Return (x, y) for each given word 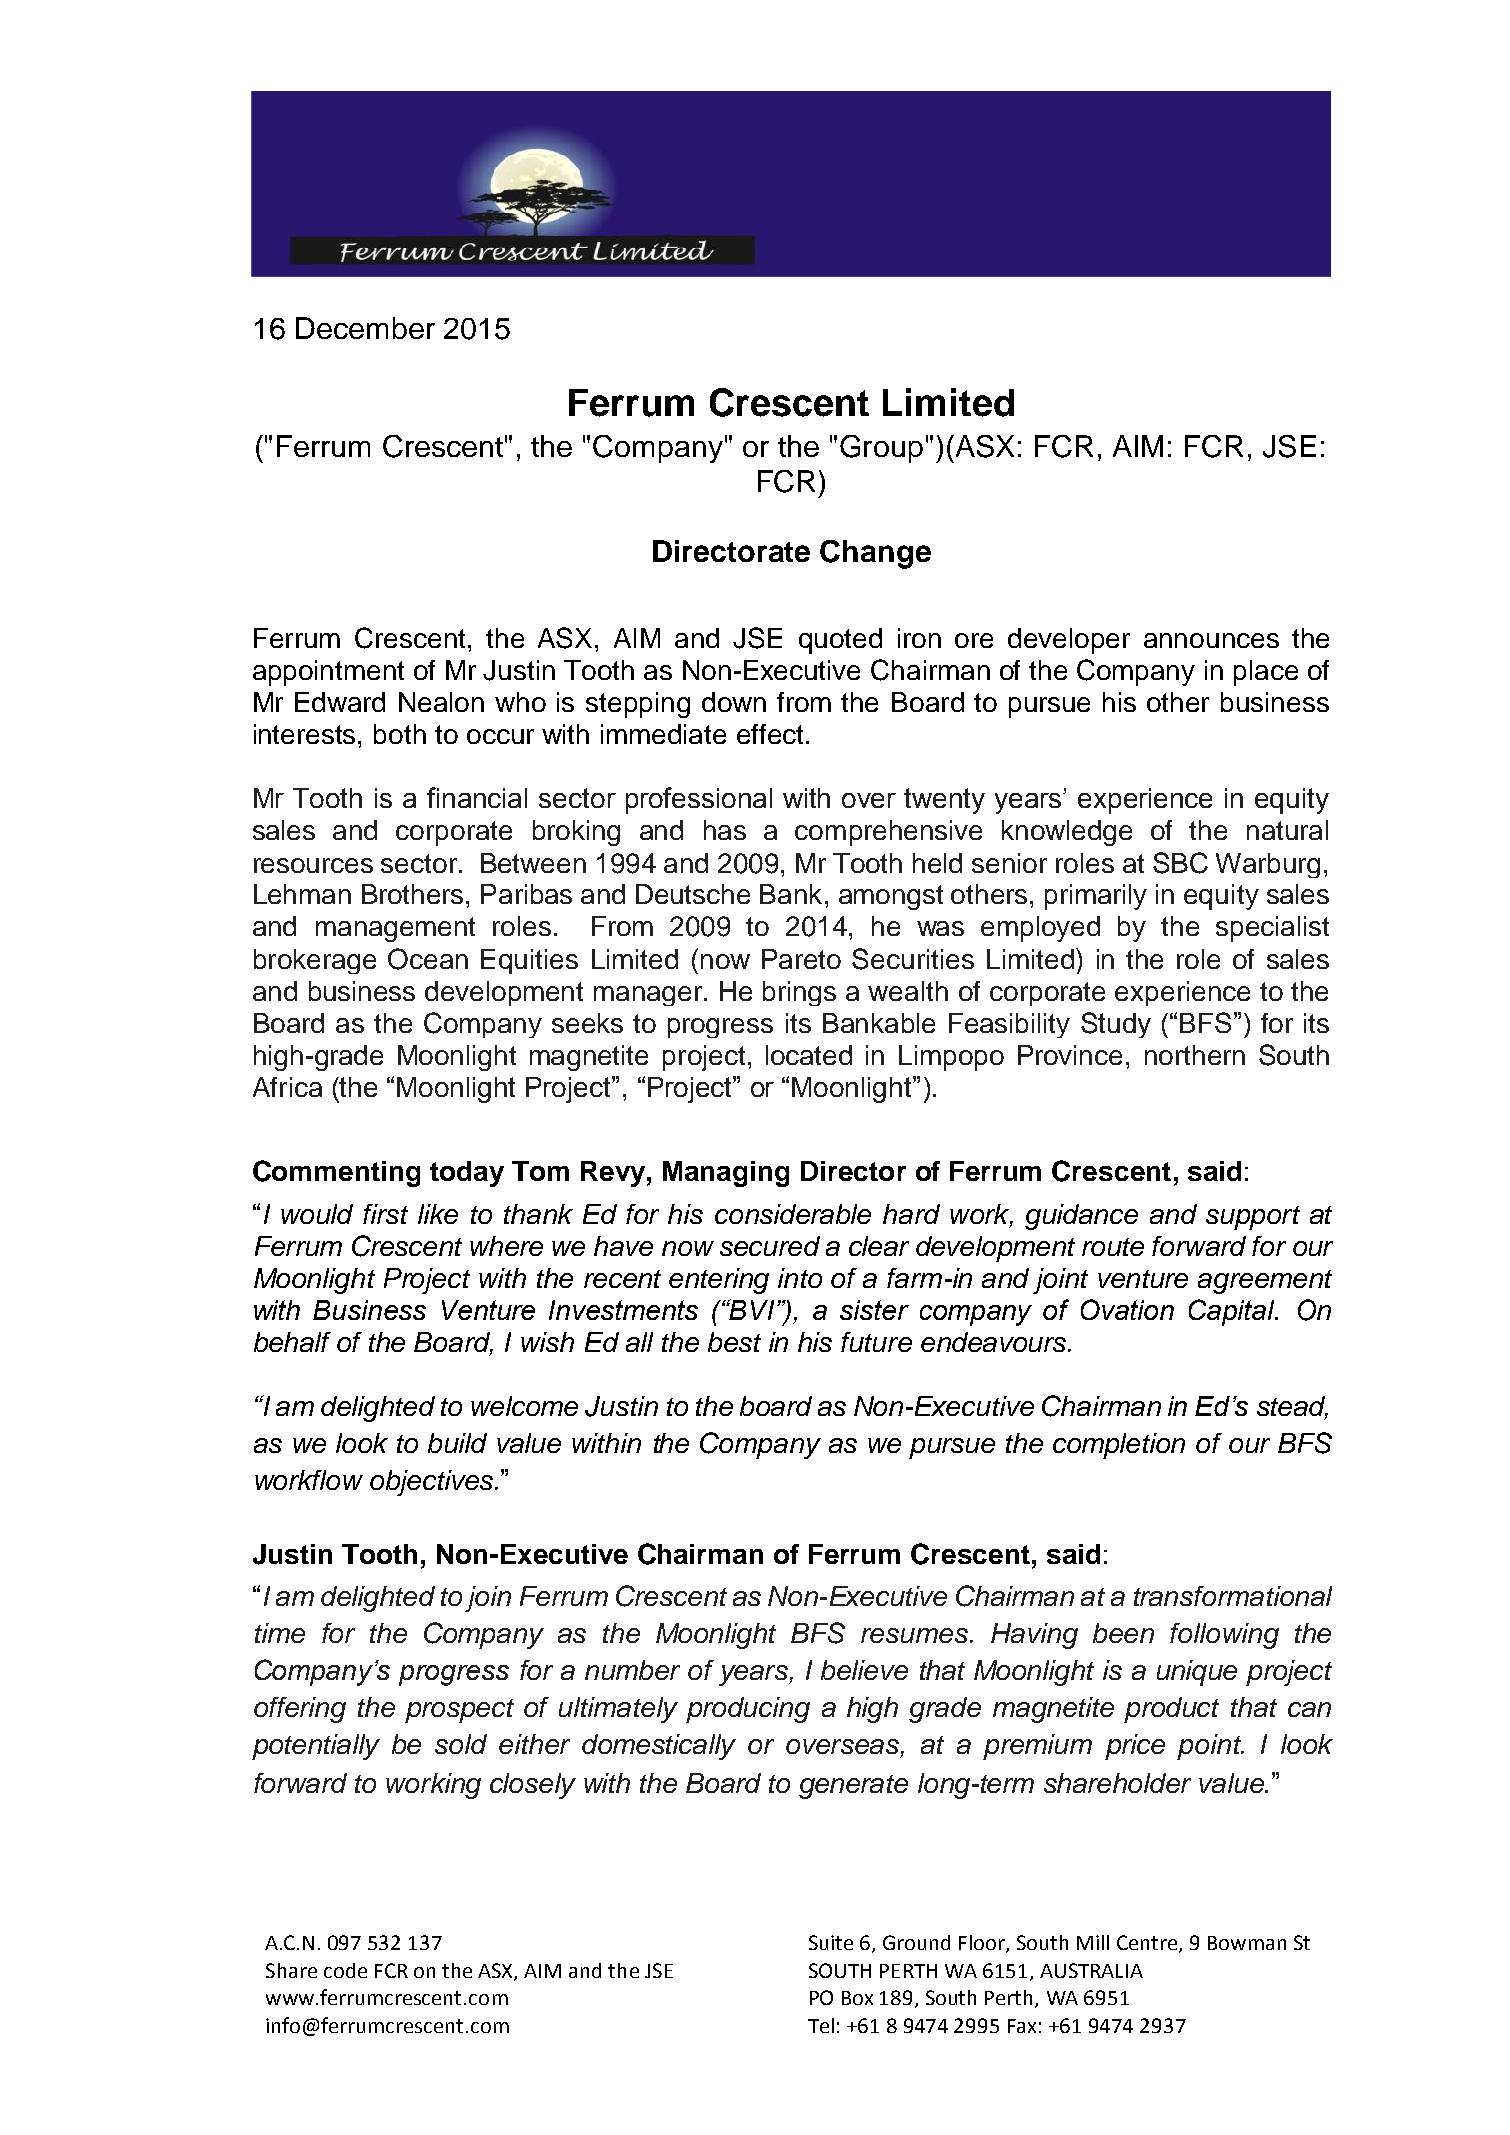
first (385, 1214)
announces (1211, 640)
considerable (793, 1214)
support (1253, 1218)
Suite (831, 1942)
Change (875, 554)
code (345, 1970)
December (365, 328)
